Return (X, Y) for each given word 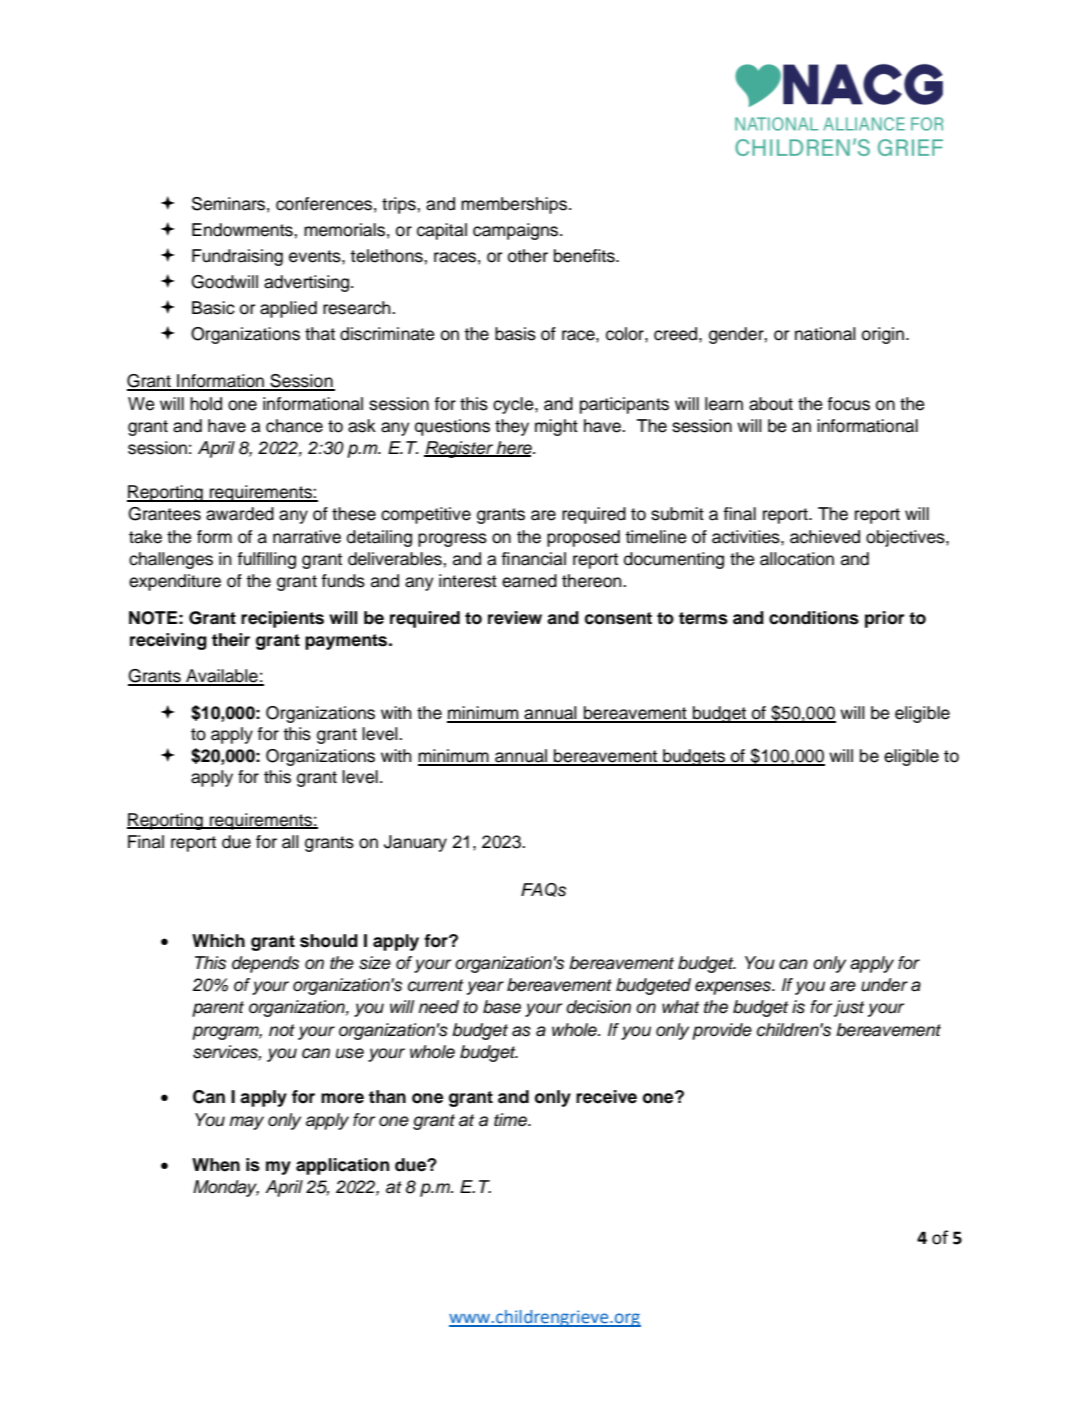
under (884, 985)
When (216, 1165)
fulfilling (266, 560)
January (415, 843)
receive (606, 1097)
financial (533, 559)
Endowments (243, 230)
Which (218, 941)
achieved (825, 537)
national (825, 334)
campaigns (517, 231)
